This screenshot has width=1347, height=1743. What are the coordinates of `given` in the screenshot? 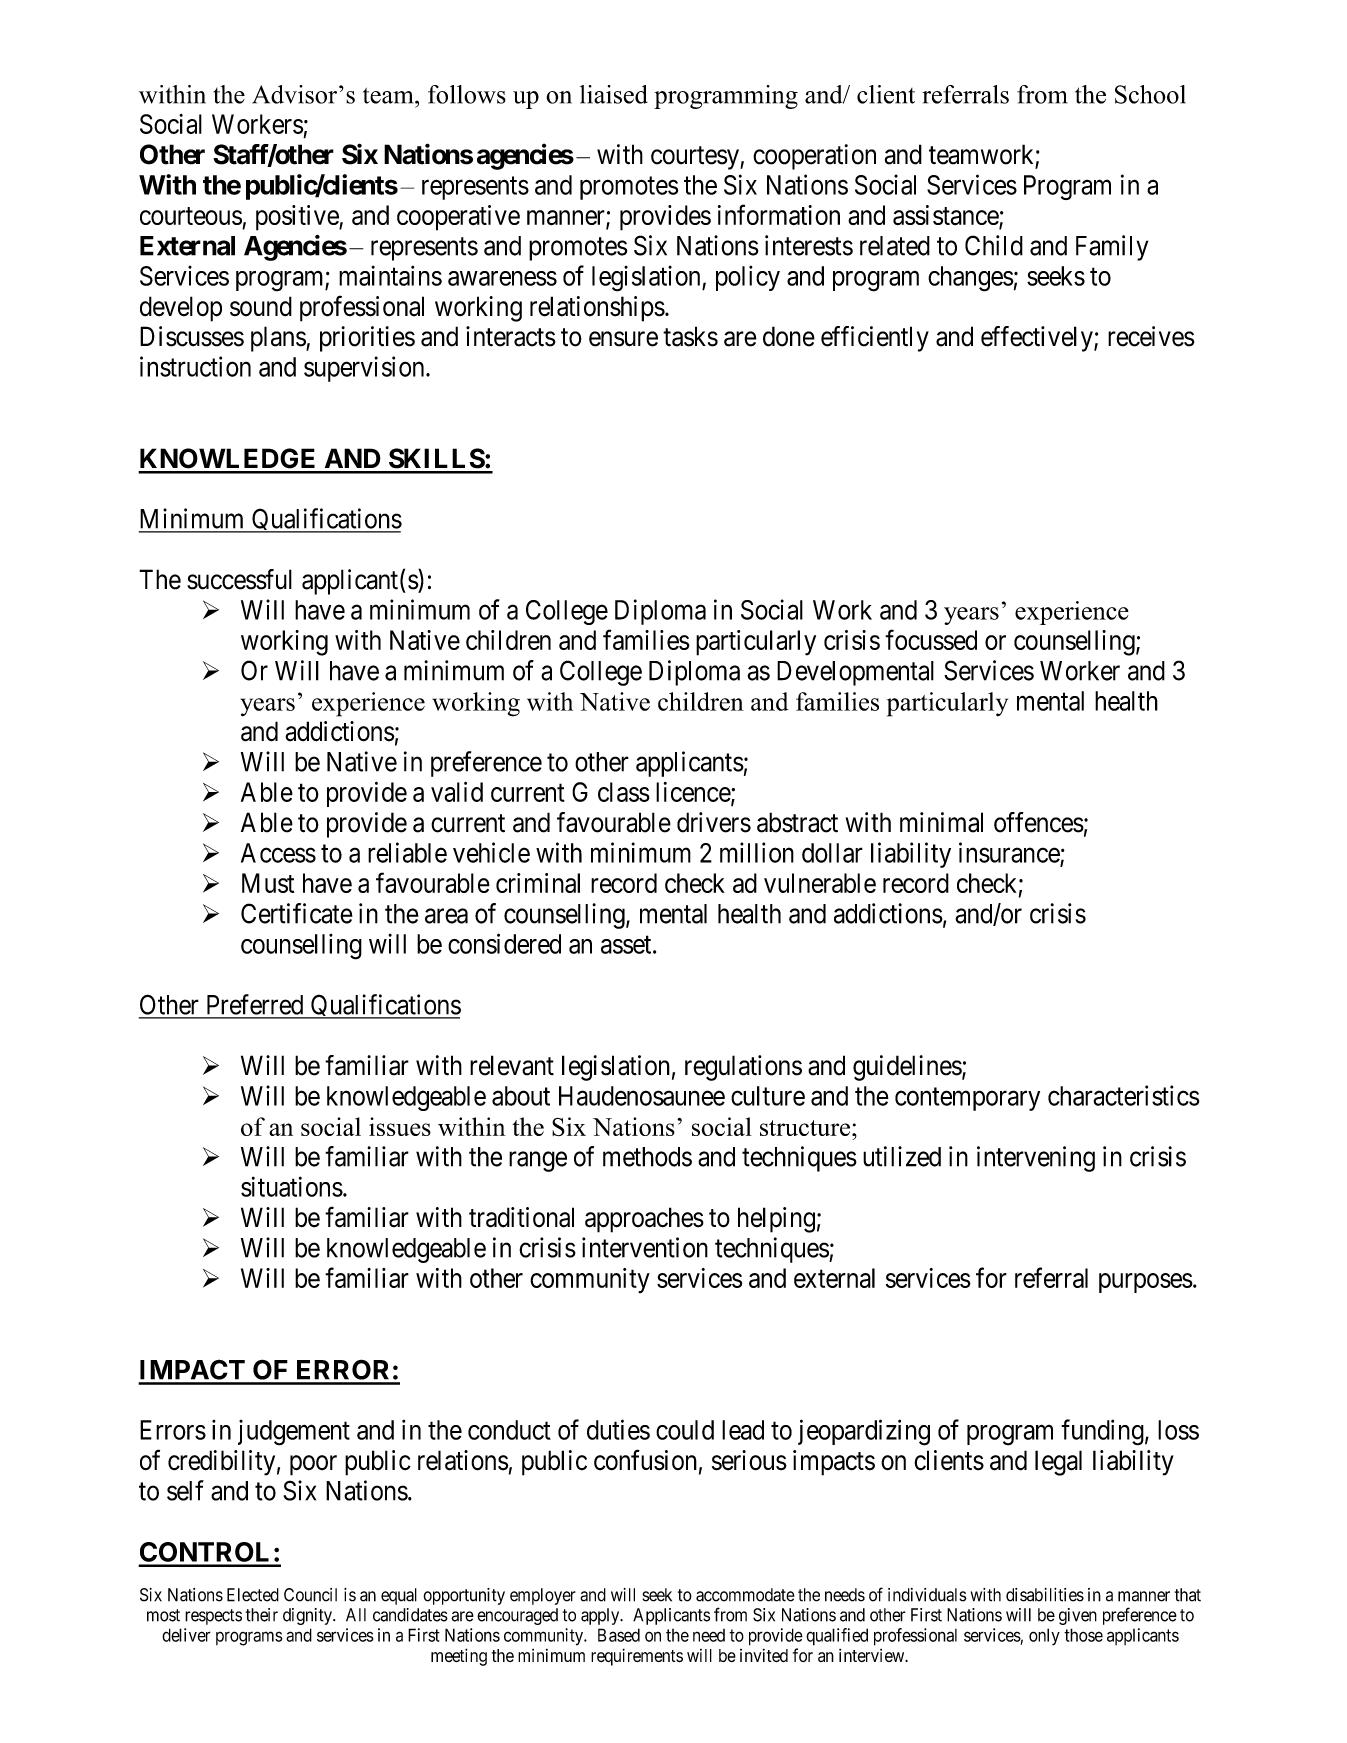 It's located at (1078, 1616).
